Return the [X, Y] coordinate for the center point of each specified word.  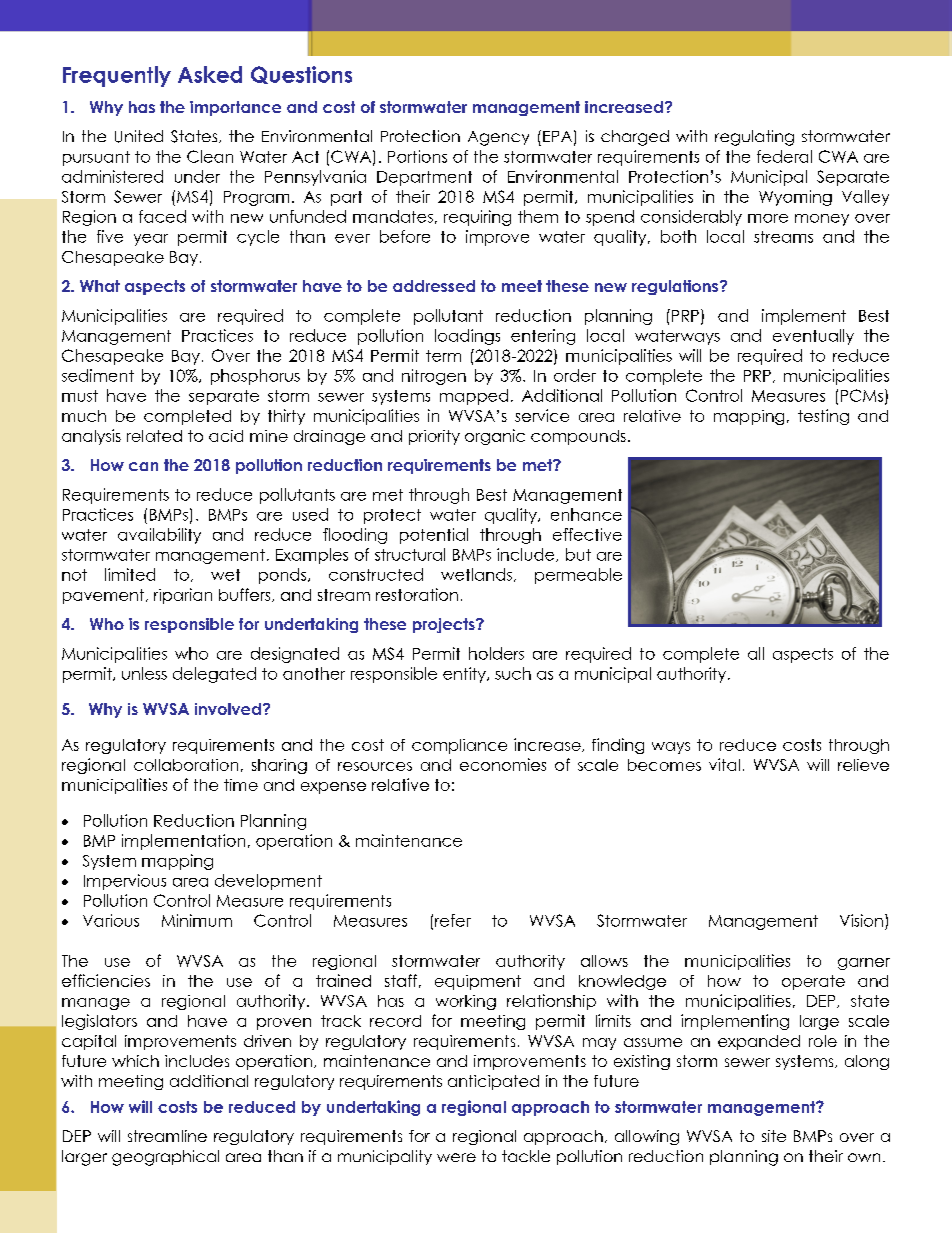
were [456, 1157]
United [139, 136]
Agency [498, 138]
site [774, 1136]
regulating [754, 138]
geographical [165, 1158]
